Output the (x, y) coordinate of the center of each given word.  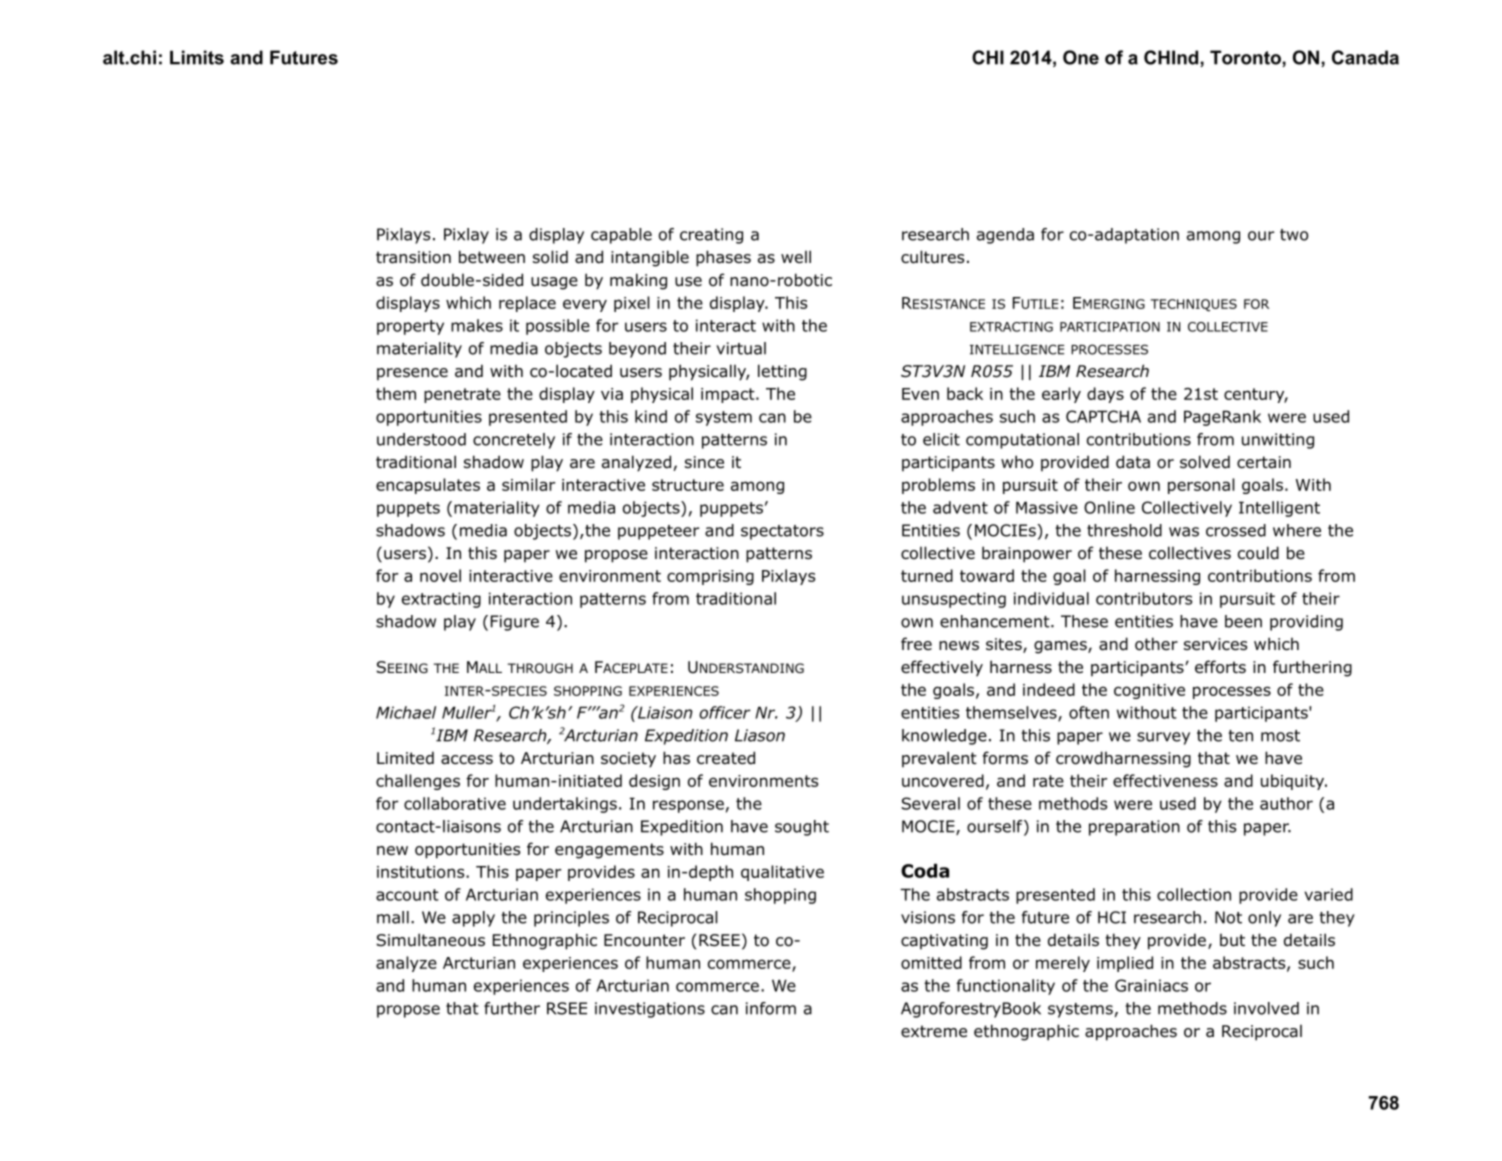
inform (771, 1008)
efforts (1220, 667)
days (1105, 395)
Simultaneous (431, 940)
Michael (406, 712)
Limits (197, 57)
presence (412, 374)
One (1081, 57)
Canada (1365, 57)
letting (782, 372)
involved (1266, 1008)
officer (725, 712)
